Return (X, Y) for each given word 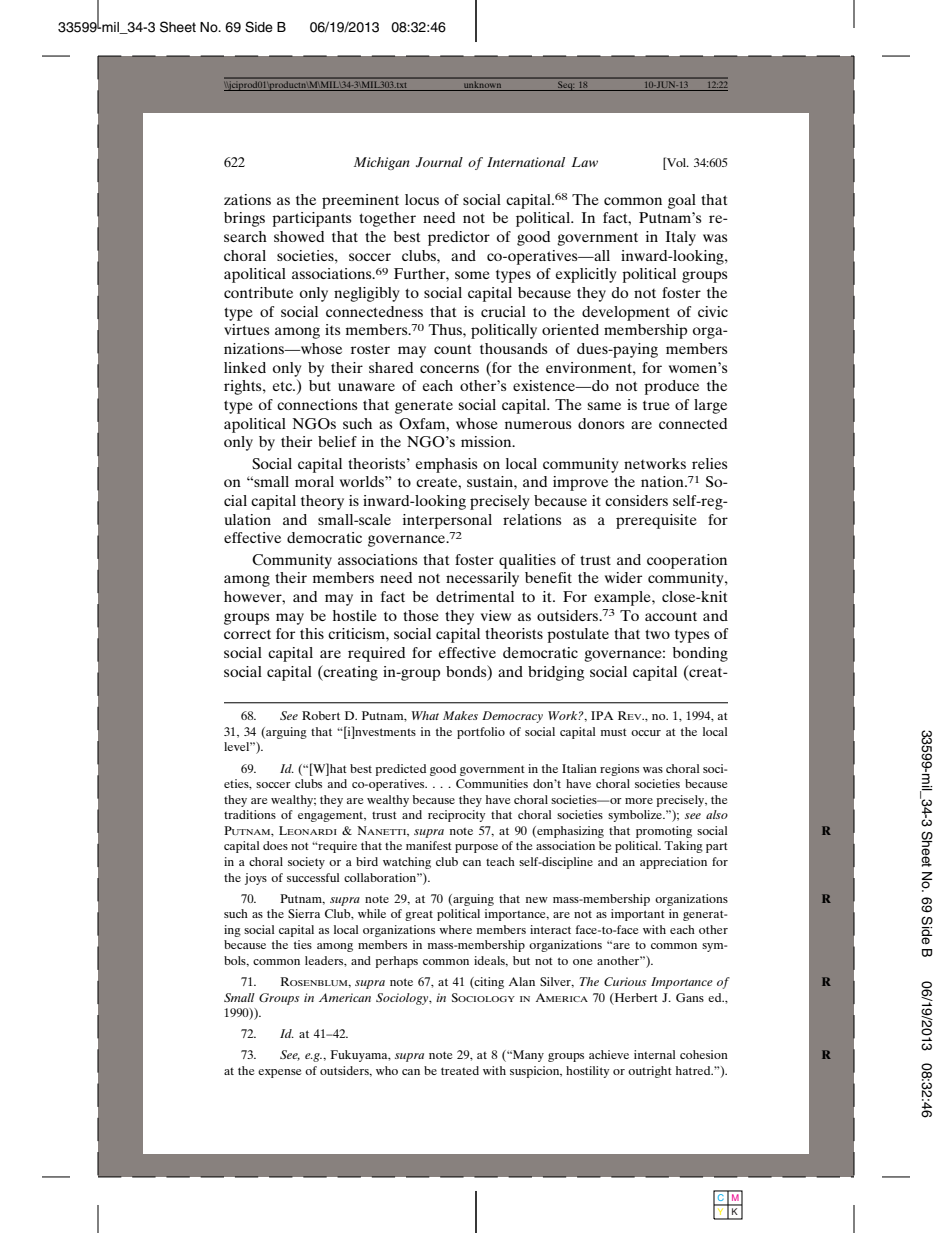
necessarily (482, 579)
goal (682, 201)
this (312, 633)
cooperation (687, 561)
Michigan (382, 163)
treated (460, 1070)
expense (280, 1073)
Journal (439, 162)
